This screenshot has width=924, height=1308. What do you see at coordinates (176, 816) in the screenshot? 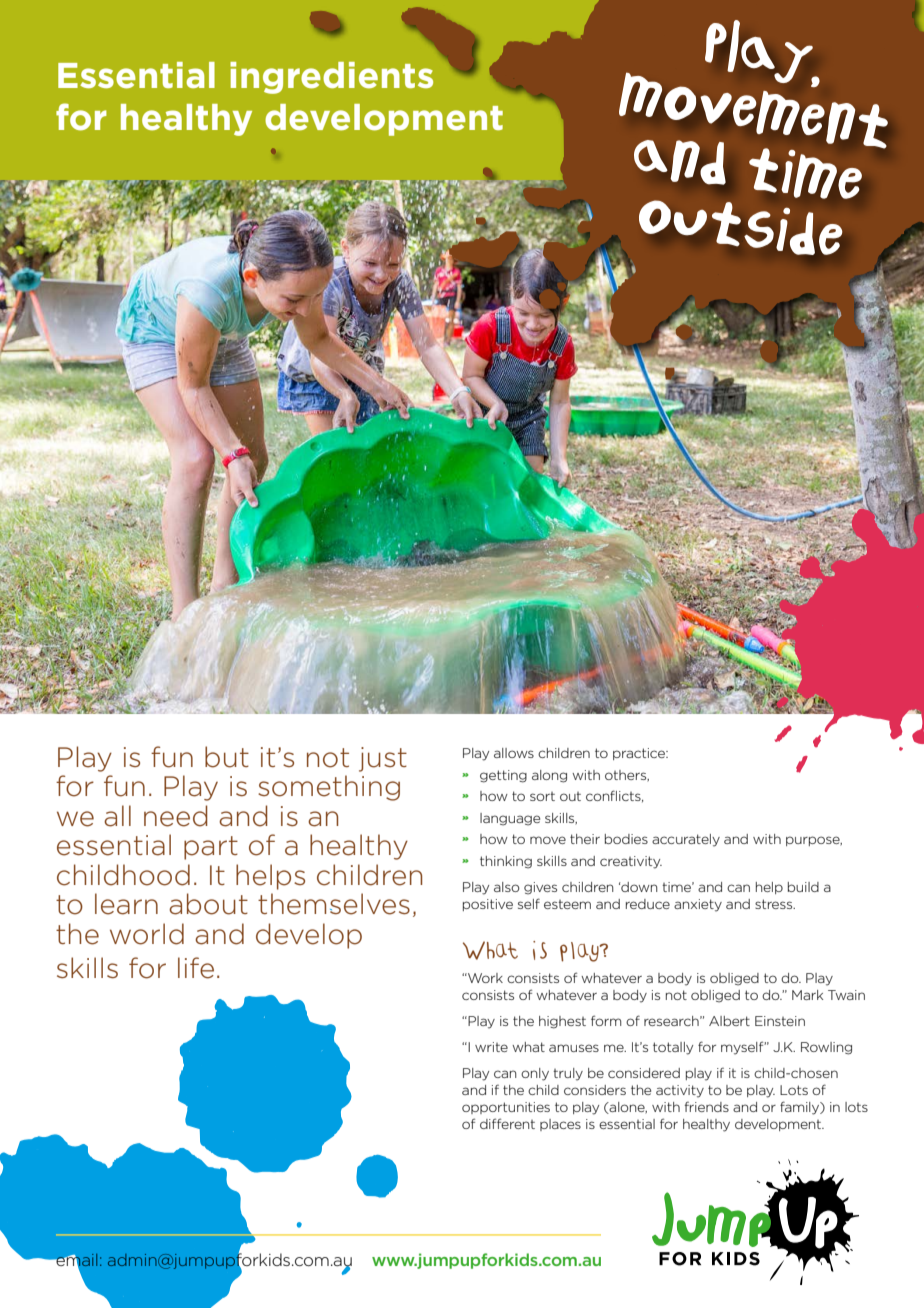
I see `need` at bounding box center [176, 816].
